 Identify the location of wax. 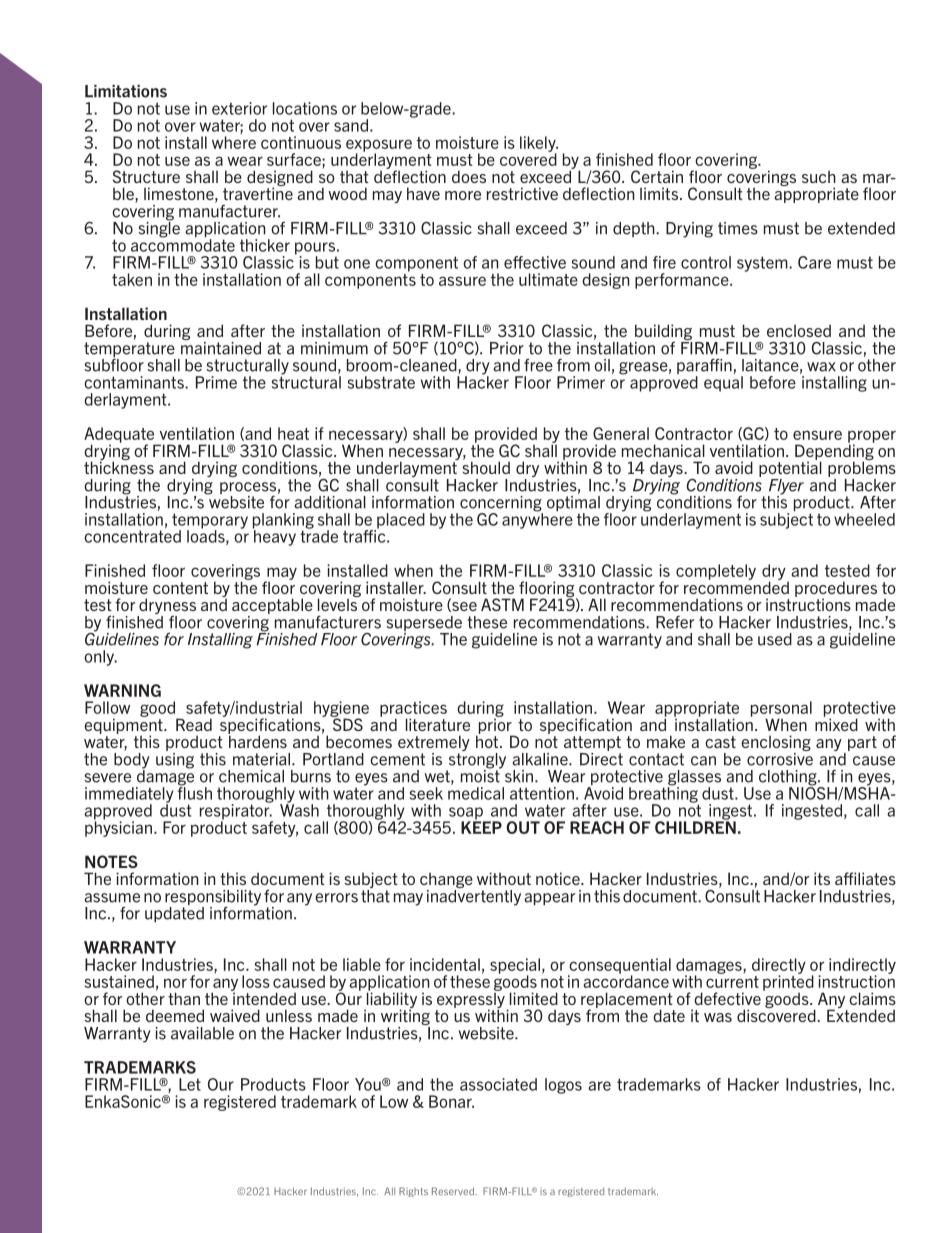
(821, 367).
